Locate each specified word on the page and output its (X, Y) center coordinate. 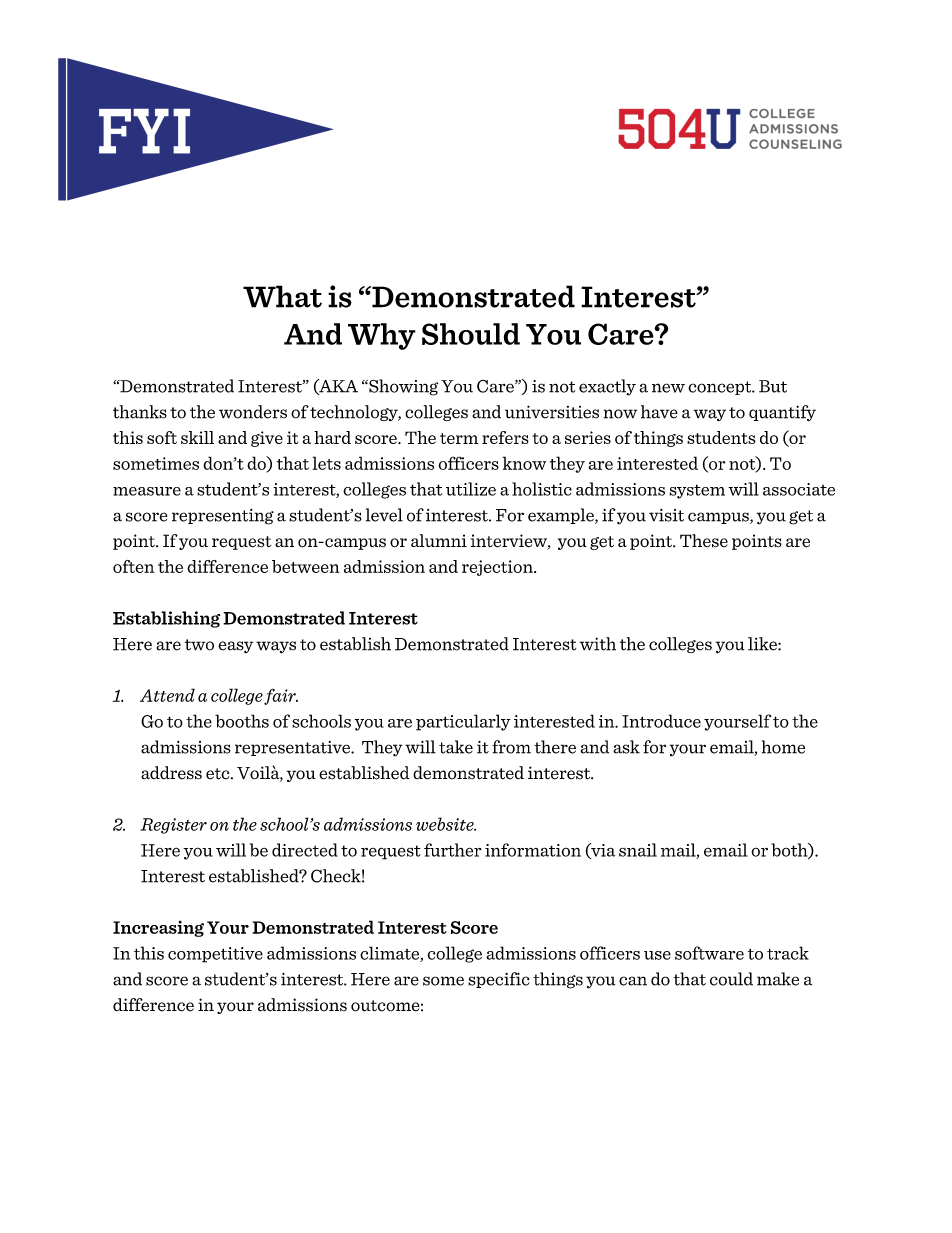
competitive (215, 955)
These (704, 541)
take (456, 747)
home (783, 747)
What (282, 296)
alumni (439, 540)
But (773, 386)
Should (471, 334)
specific (498, 980)
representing (223, 517)
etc (219, 774)
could (731, 979)
